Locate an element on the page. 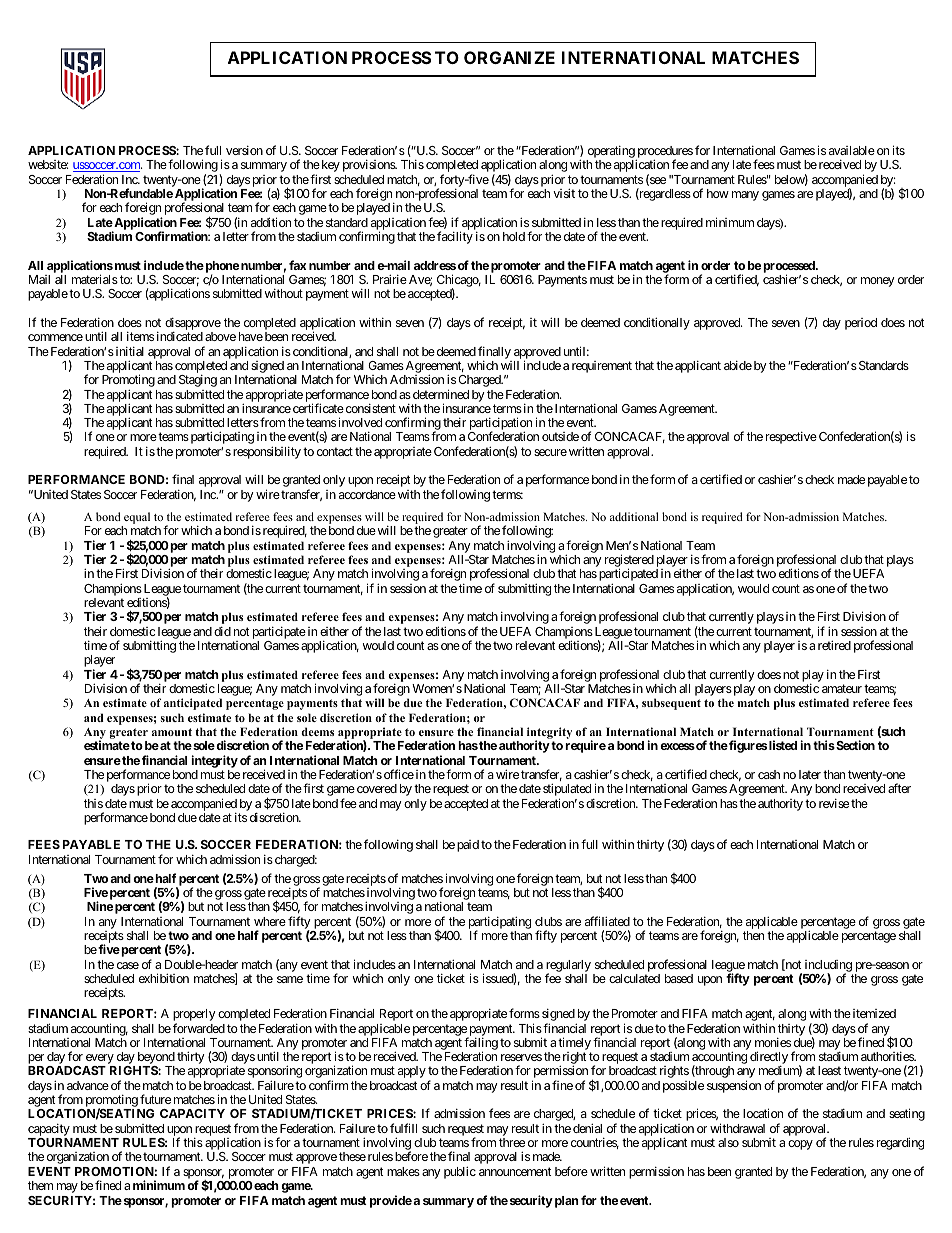  items is located at coordinates (140, 336).
